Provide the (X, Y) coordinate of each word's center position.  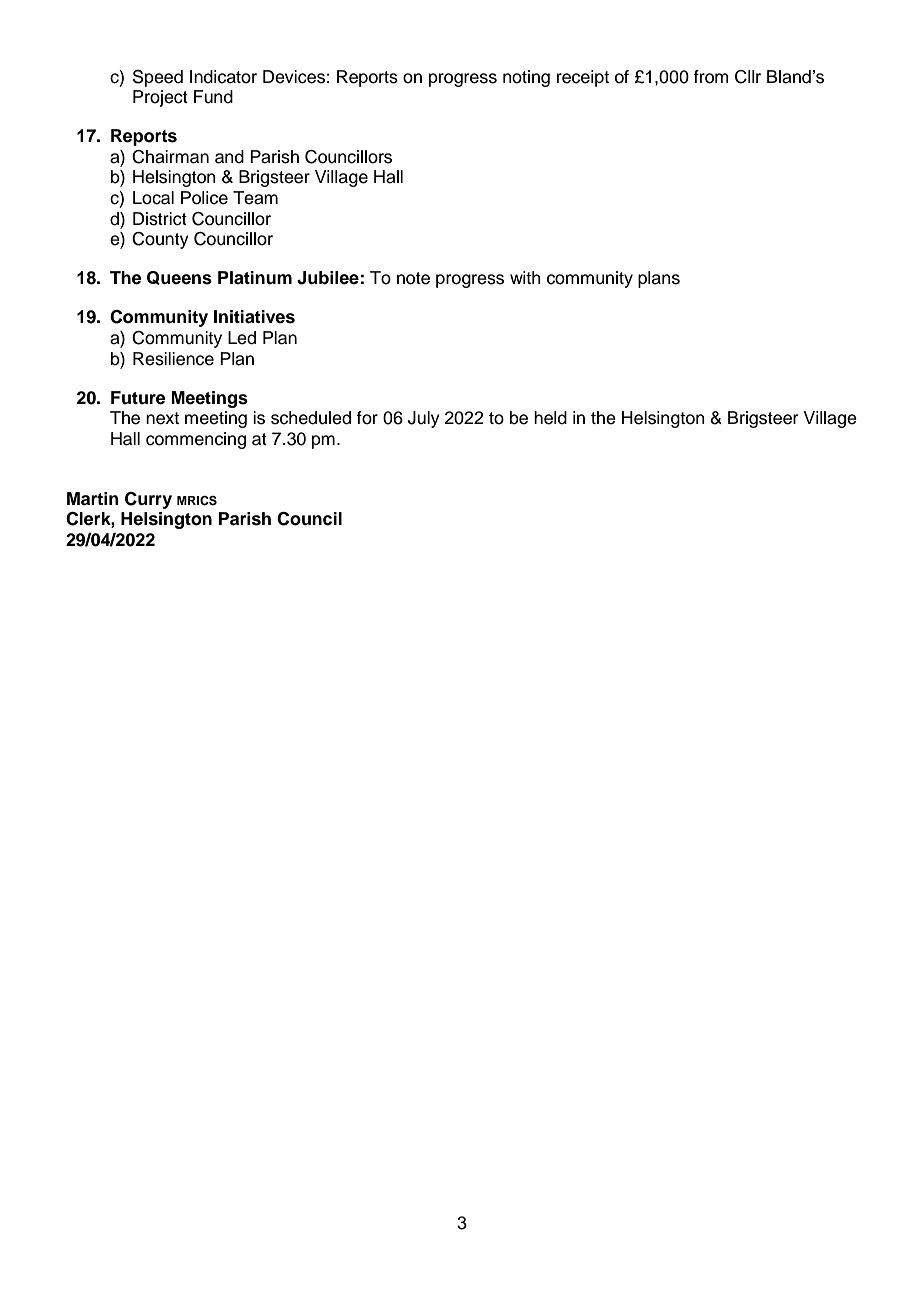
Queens (179, 278)
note (413, 278)
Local (153, 198)
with (525, 277)
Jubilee (328, 278)
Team (255, 198)
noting (526, 78)
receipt (583, 78)
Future (138, 398)
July (424, 419)
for (367, 418)
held (550, 418)
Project (160, 98)
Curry (148, 500)
